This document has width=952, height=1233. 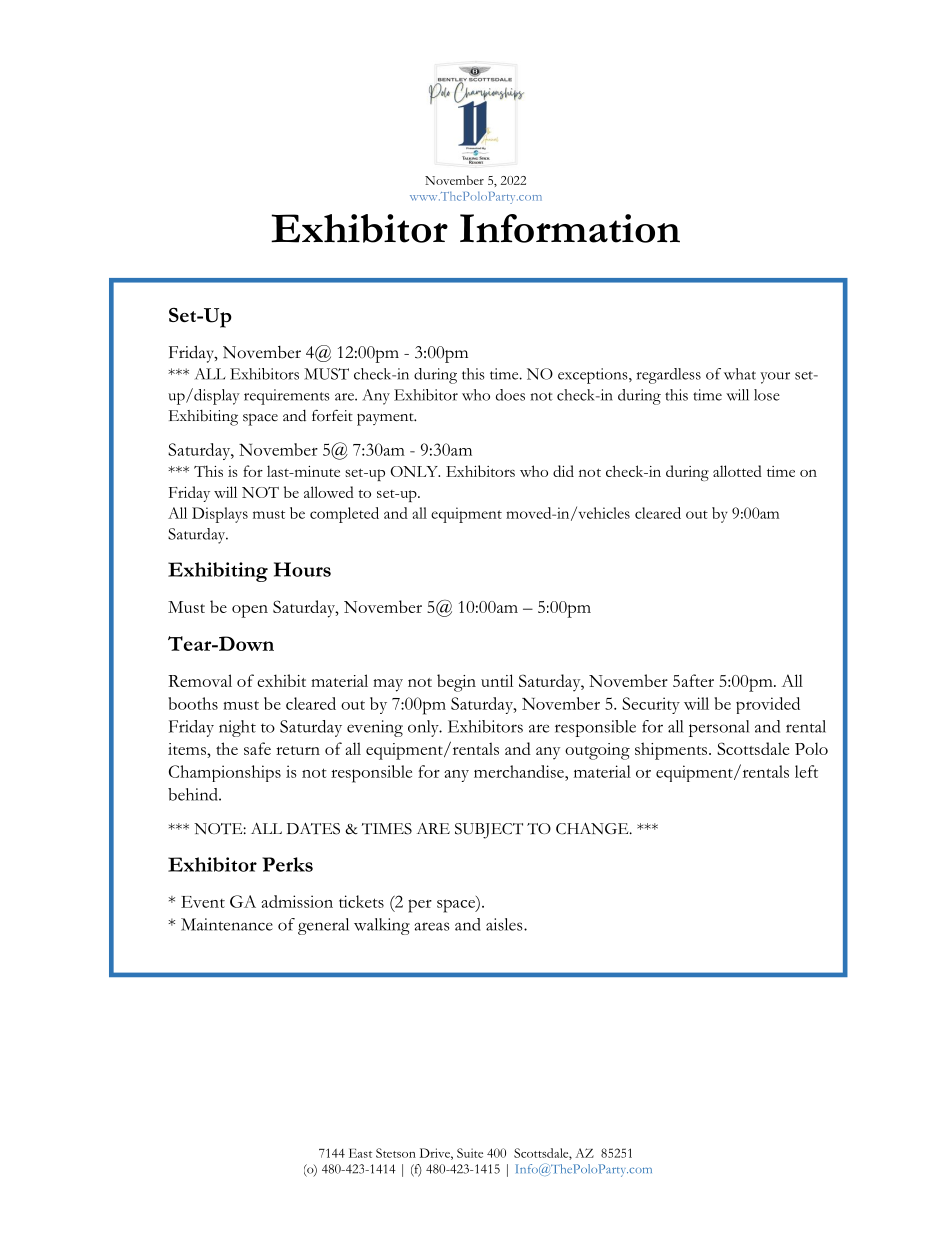 What do you see at coordinates (250, 611) in the document?
I see `open` at bounding box center [250, 611].
